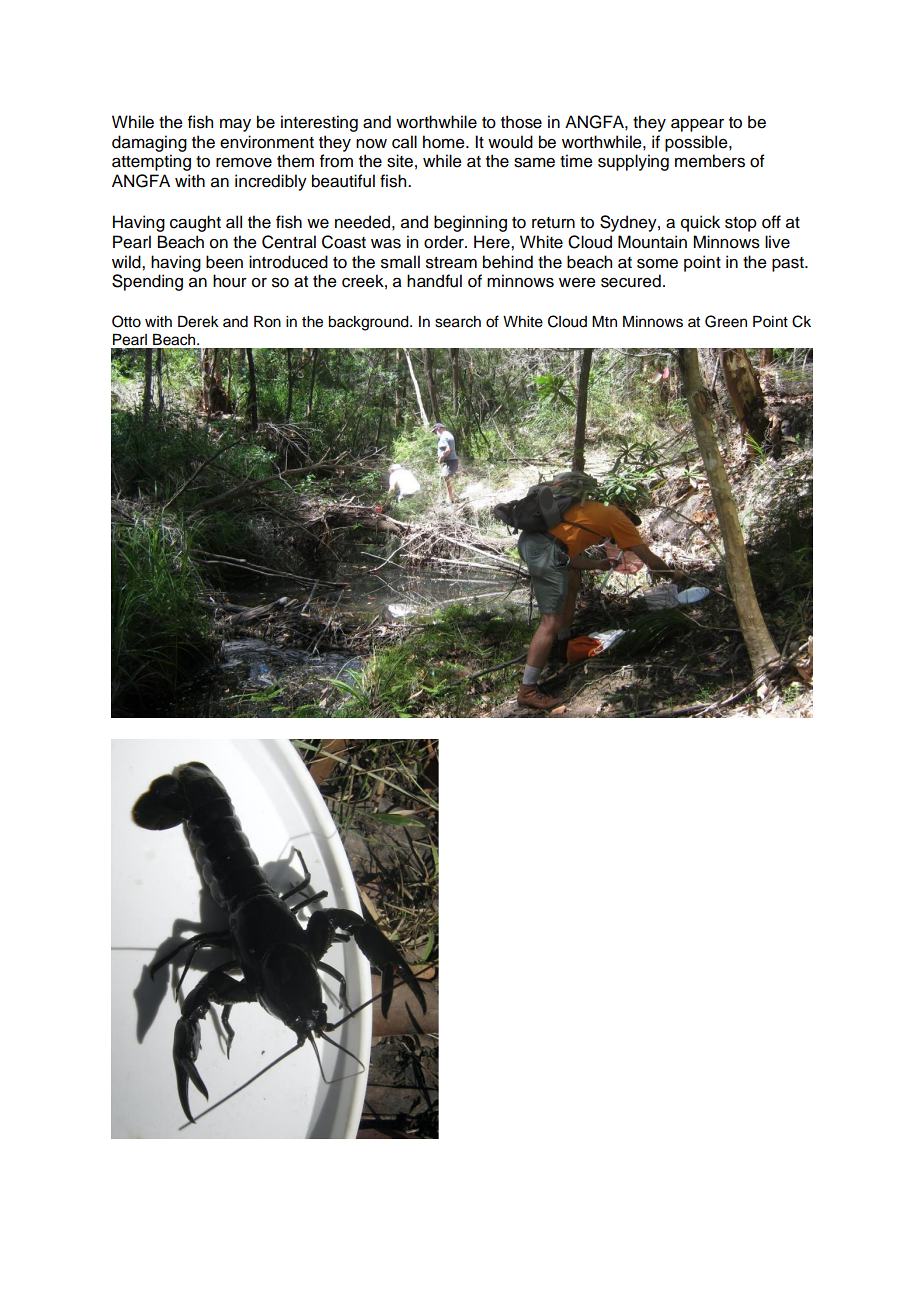 Image resolution: width=924 pixels, height=1308 pixels. I want to click on stream, so click(451, 263).
